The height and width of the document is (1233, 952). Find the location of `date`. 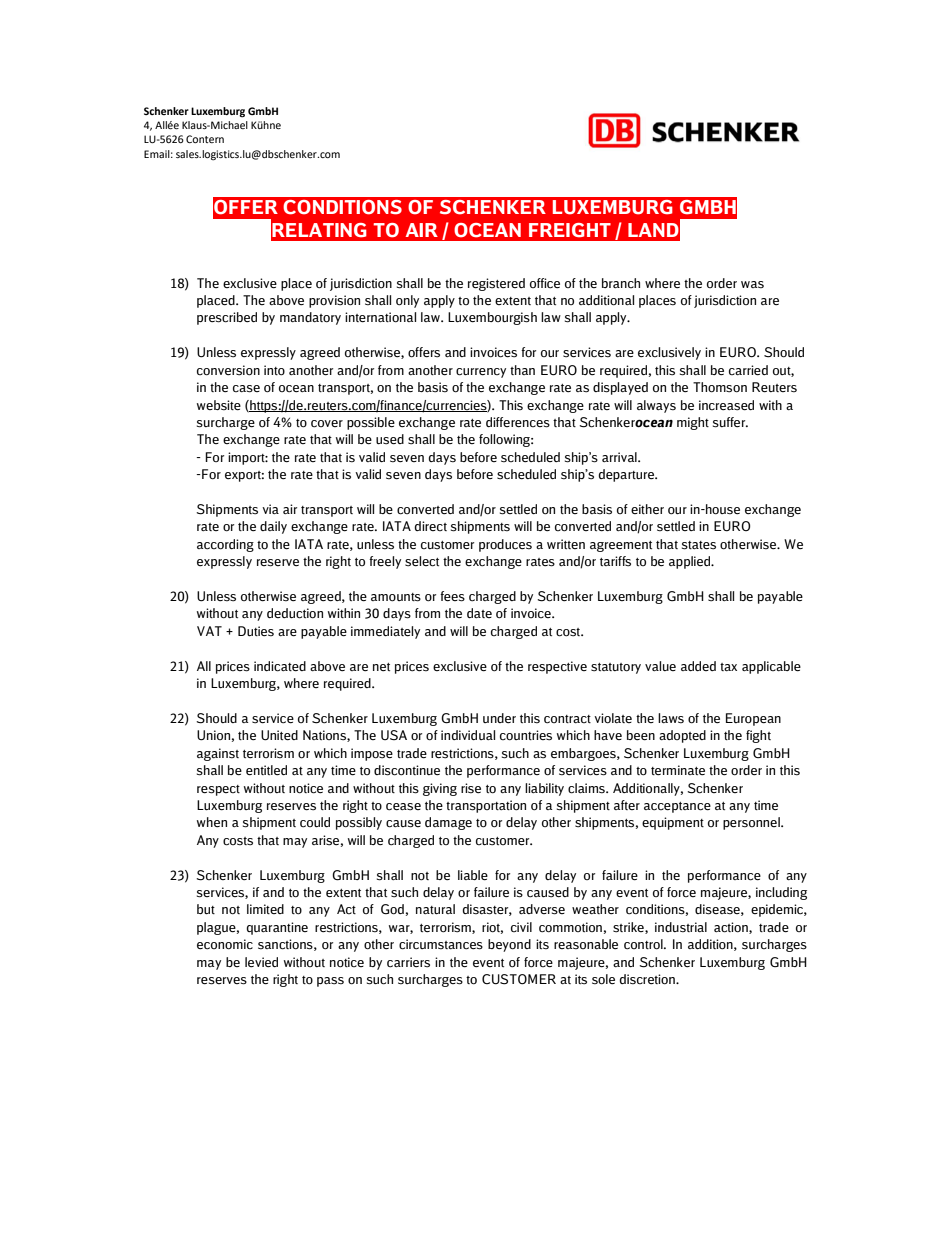

date is located at coordinates (479, 613).
